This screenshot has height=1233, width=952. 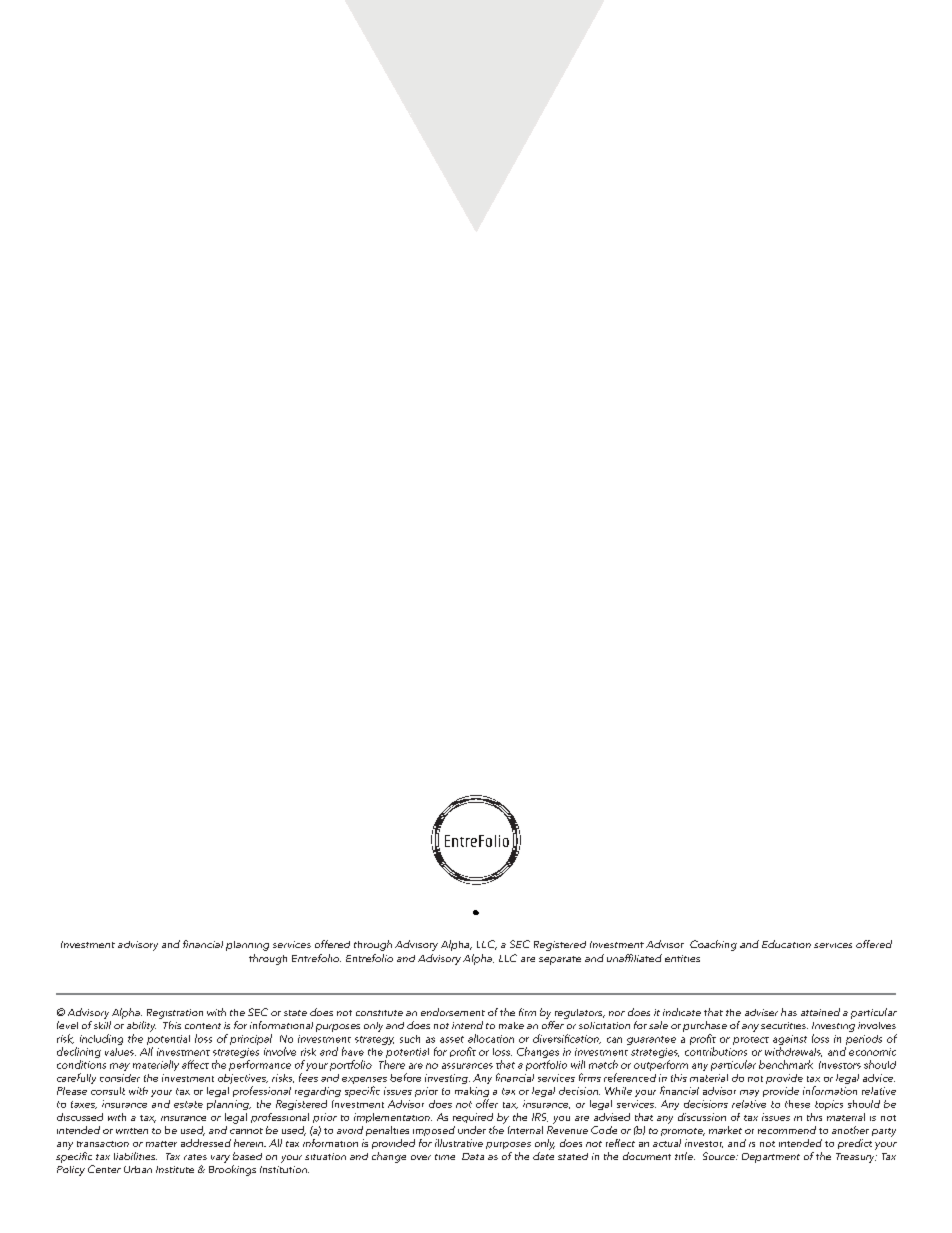 What do you see at coordinates (353, 1051) in the screenshot?
I see `have` at bounding box center [353, 1051].
